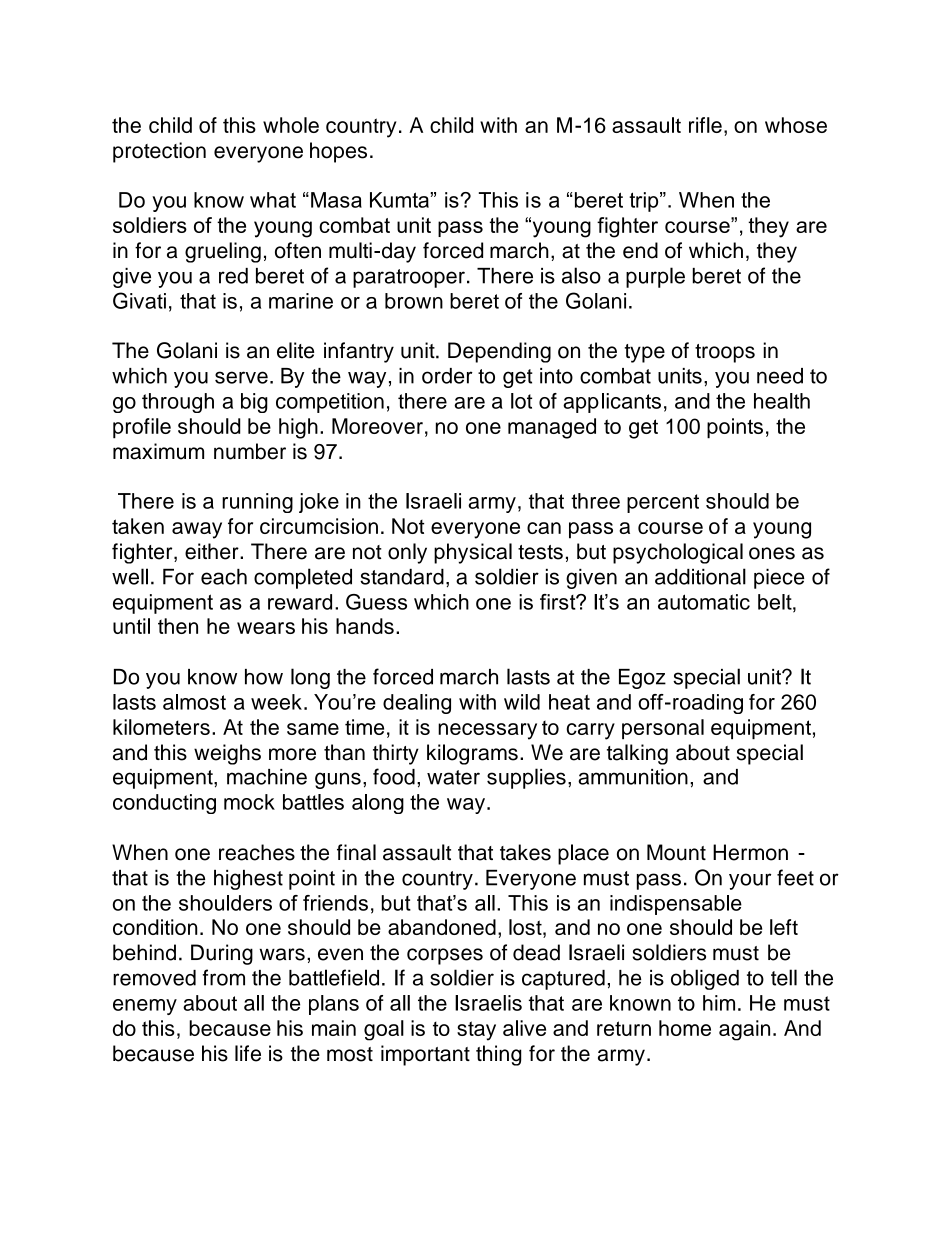  What do you see at coordinates (241, 377) in the page?
I see `serve` at bounding box center [241, 377].
